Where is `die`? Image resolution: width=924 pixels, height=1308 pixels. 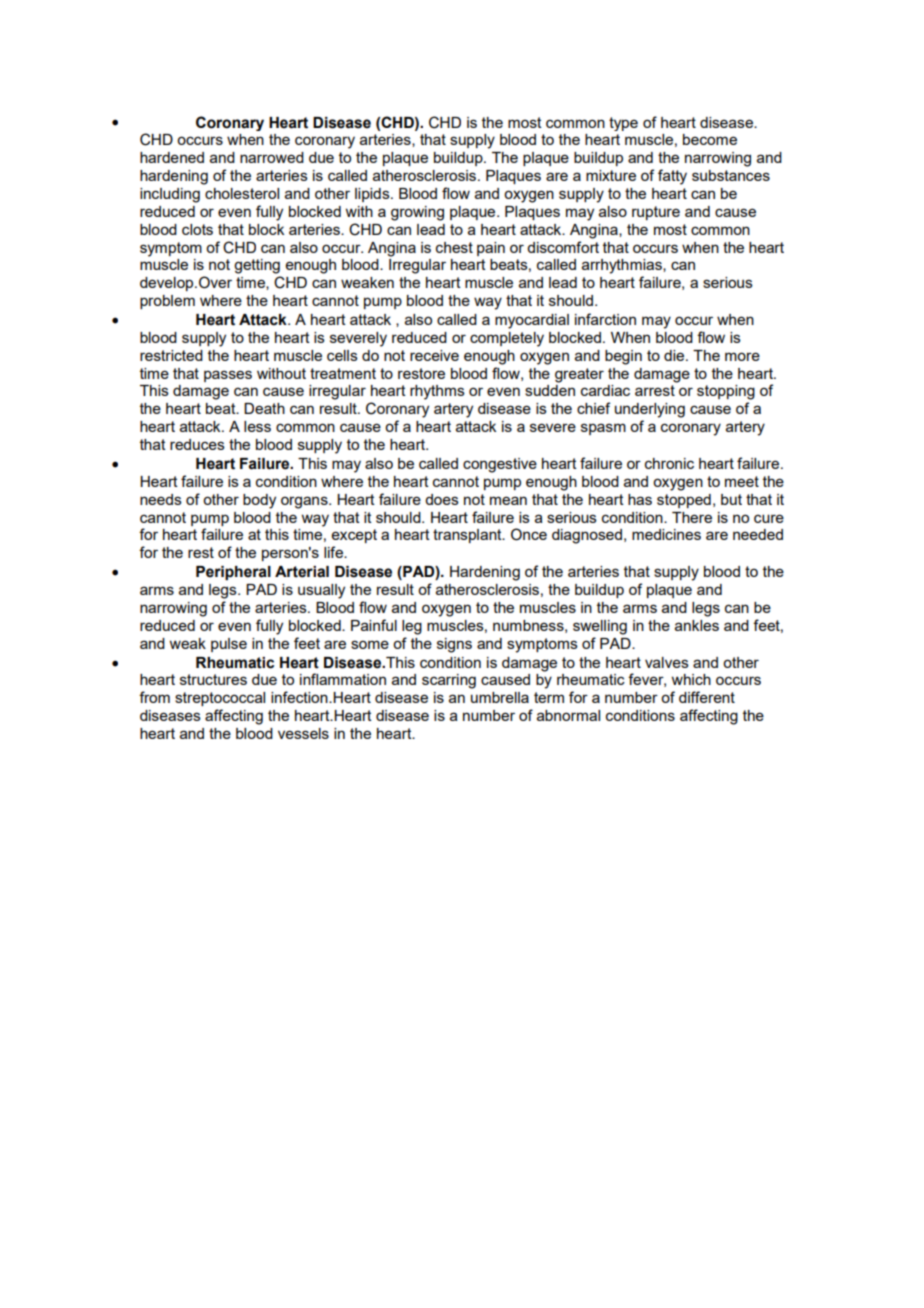
die is located at coordinates (675, 355).
